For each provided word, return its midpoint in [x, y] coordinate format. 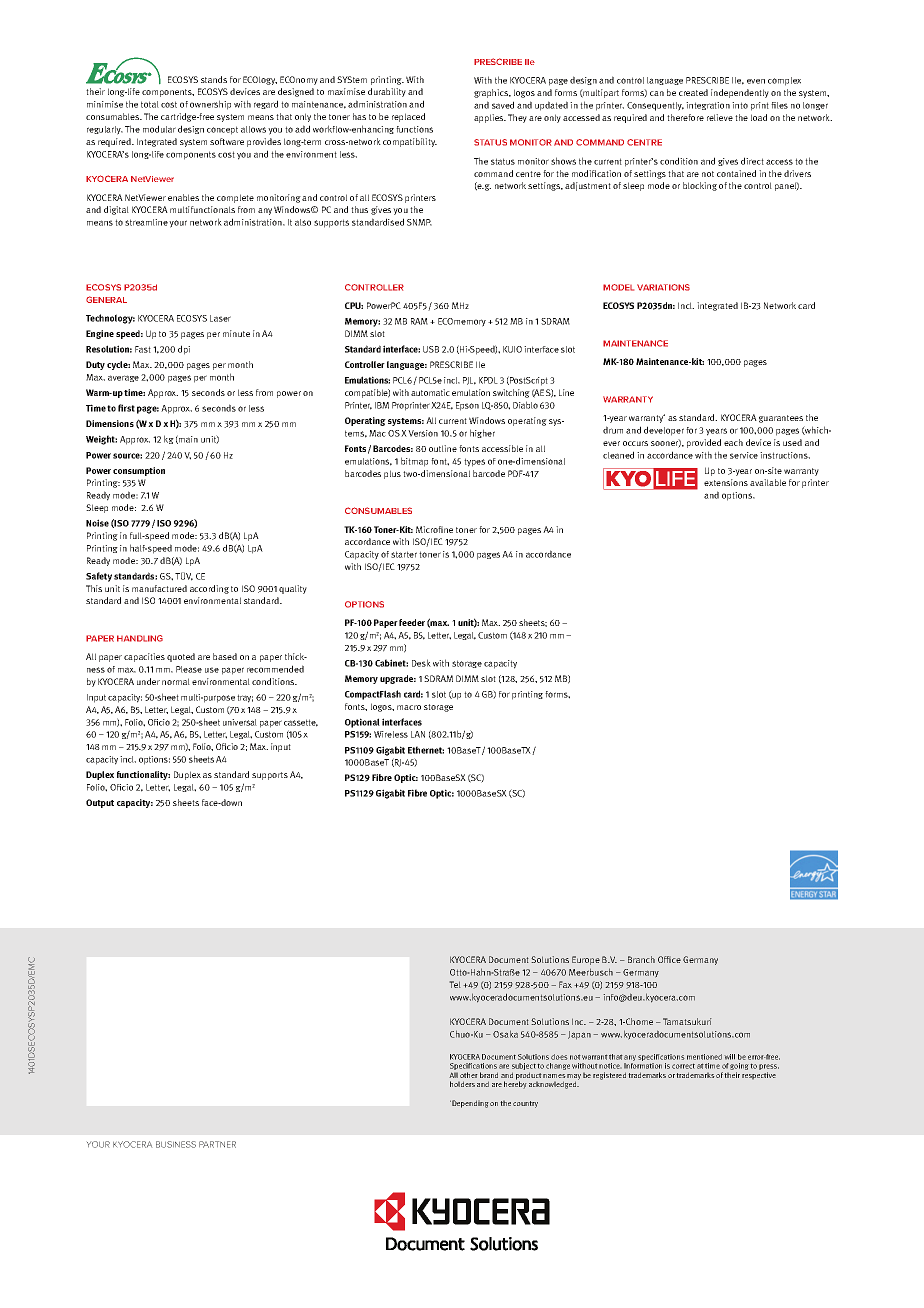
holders [462, 1084]
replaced [408, 117]
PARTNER [217, 1144]
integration [708, 106]
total [150, 104]
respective [759, 1076]
